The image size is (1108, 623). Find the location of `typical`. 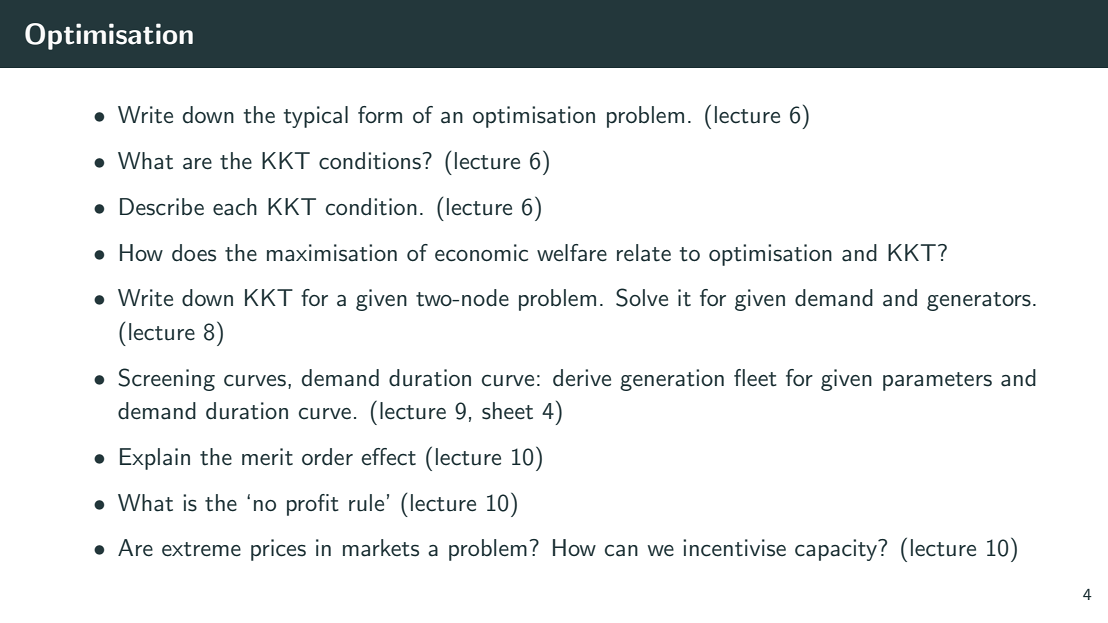

typical is located at coordinates (316, 117).
